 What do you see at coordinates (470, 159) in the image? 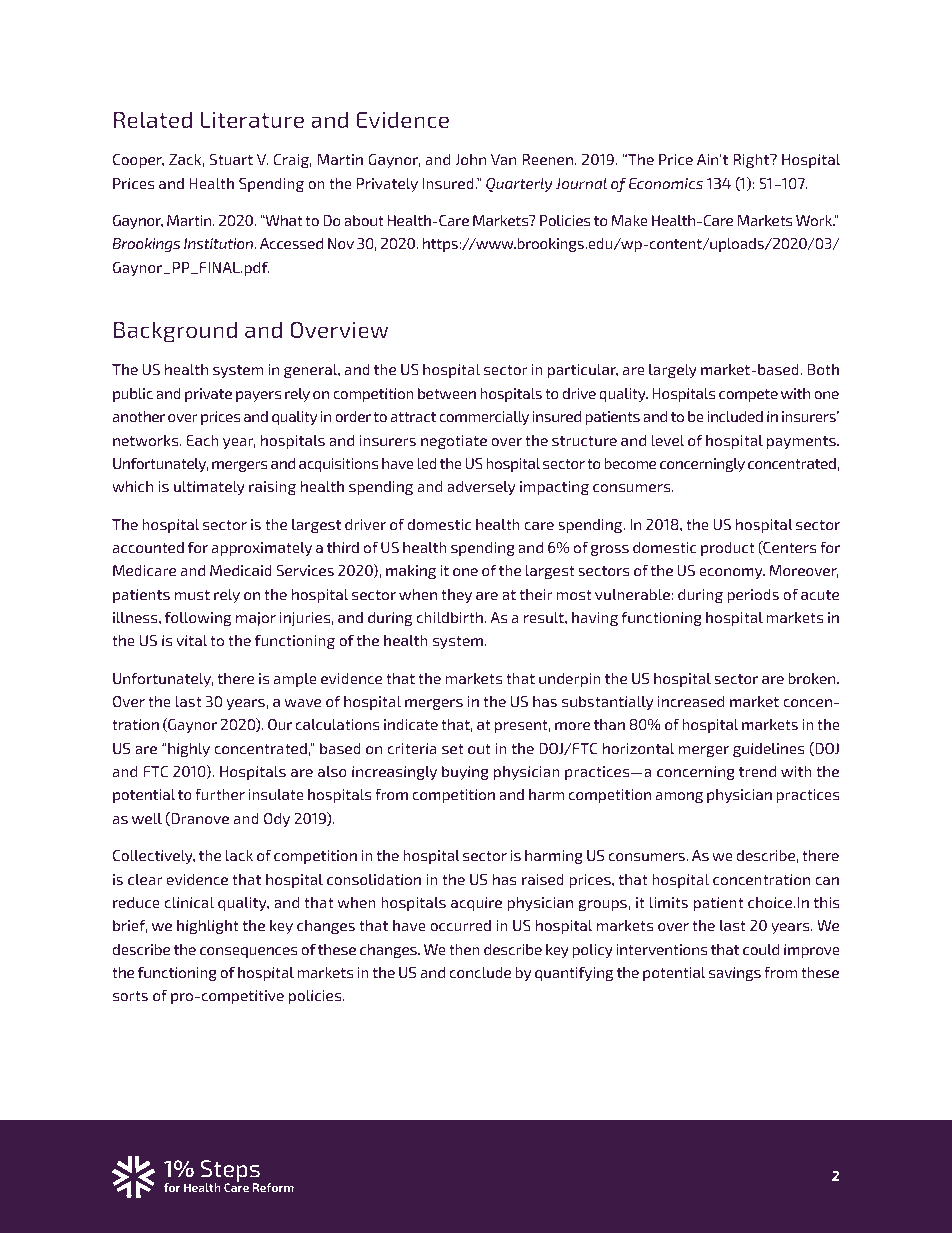
I see `John` at bounding box center [470, 159].
